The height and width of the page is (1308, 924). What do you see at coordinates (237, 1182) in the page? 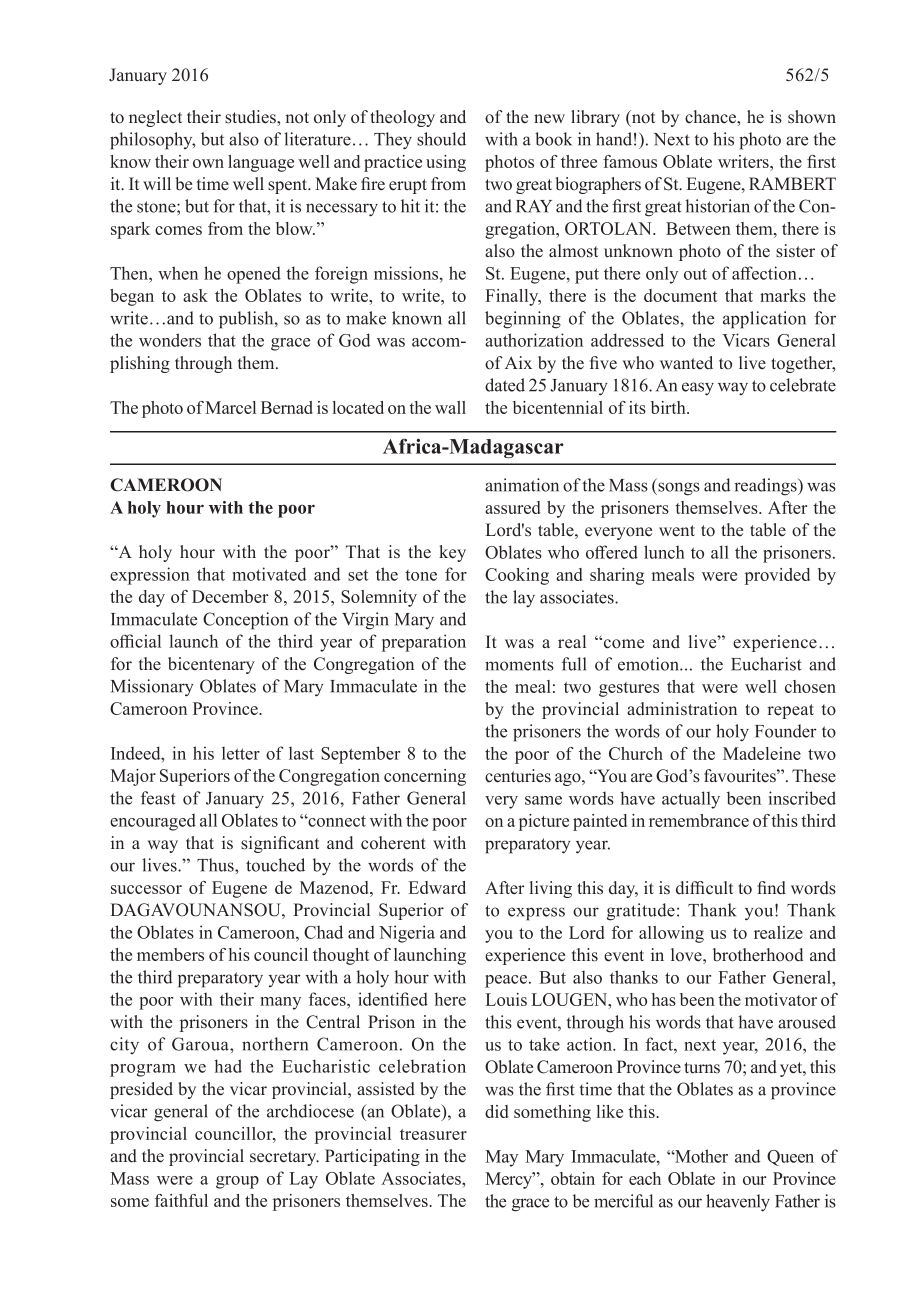
I see `group` at bounding box center [237, 1182].
